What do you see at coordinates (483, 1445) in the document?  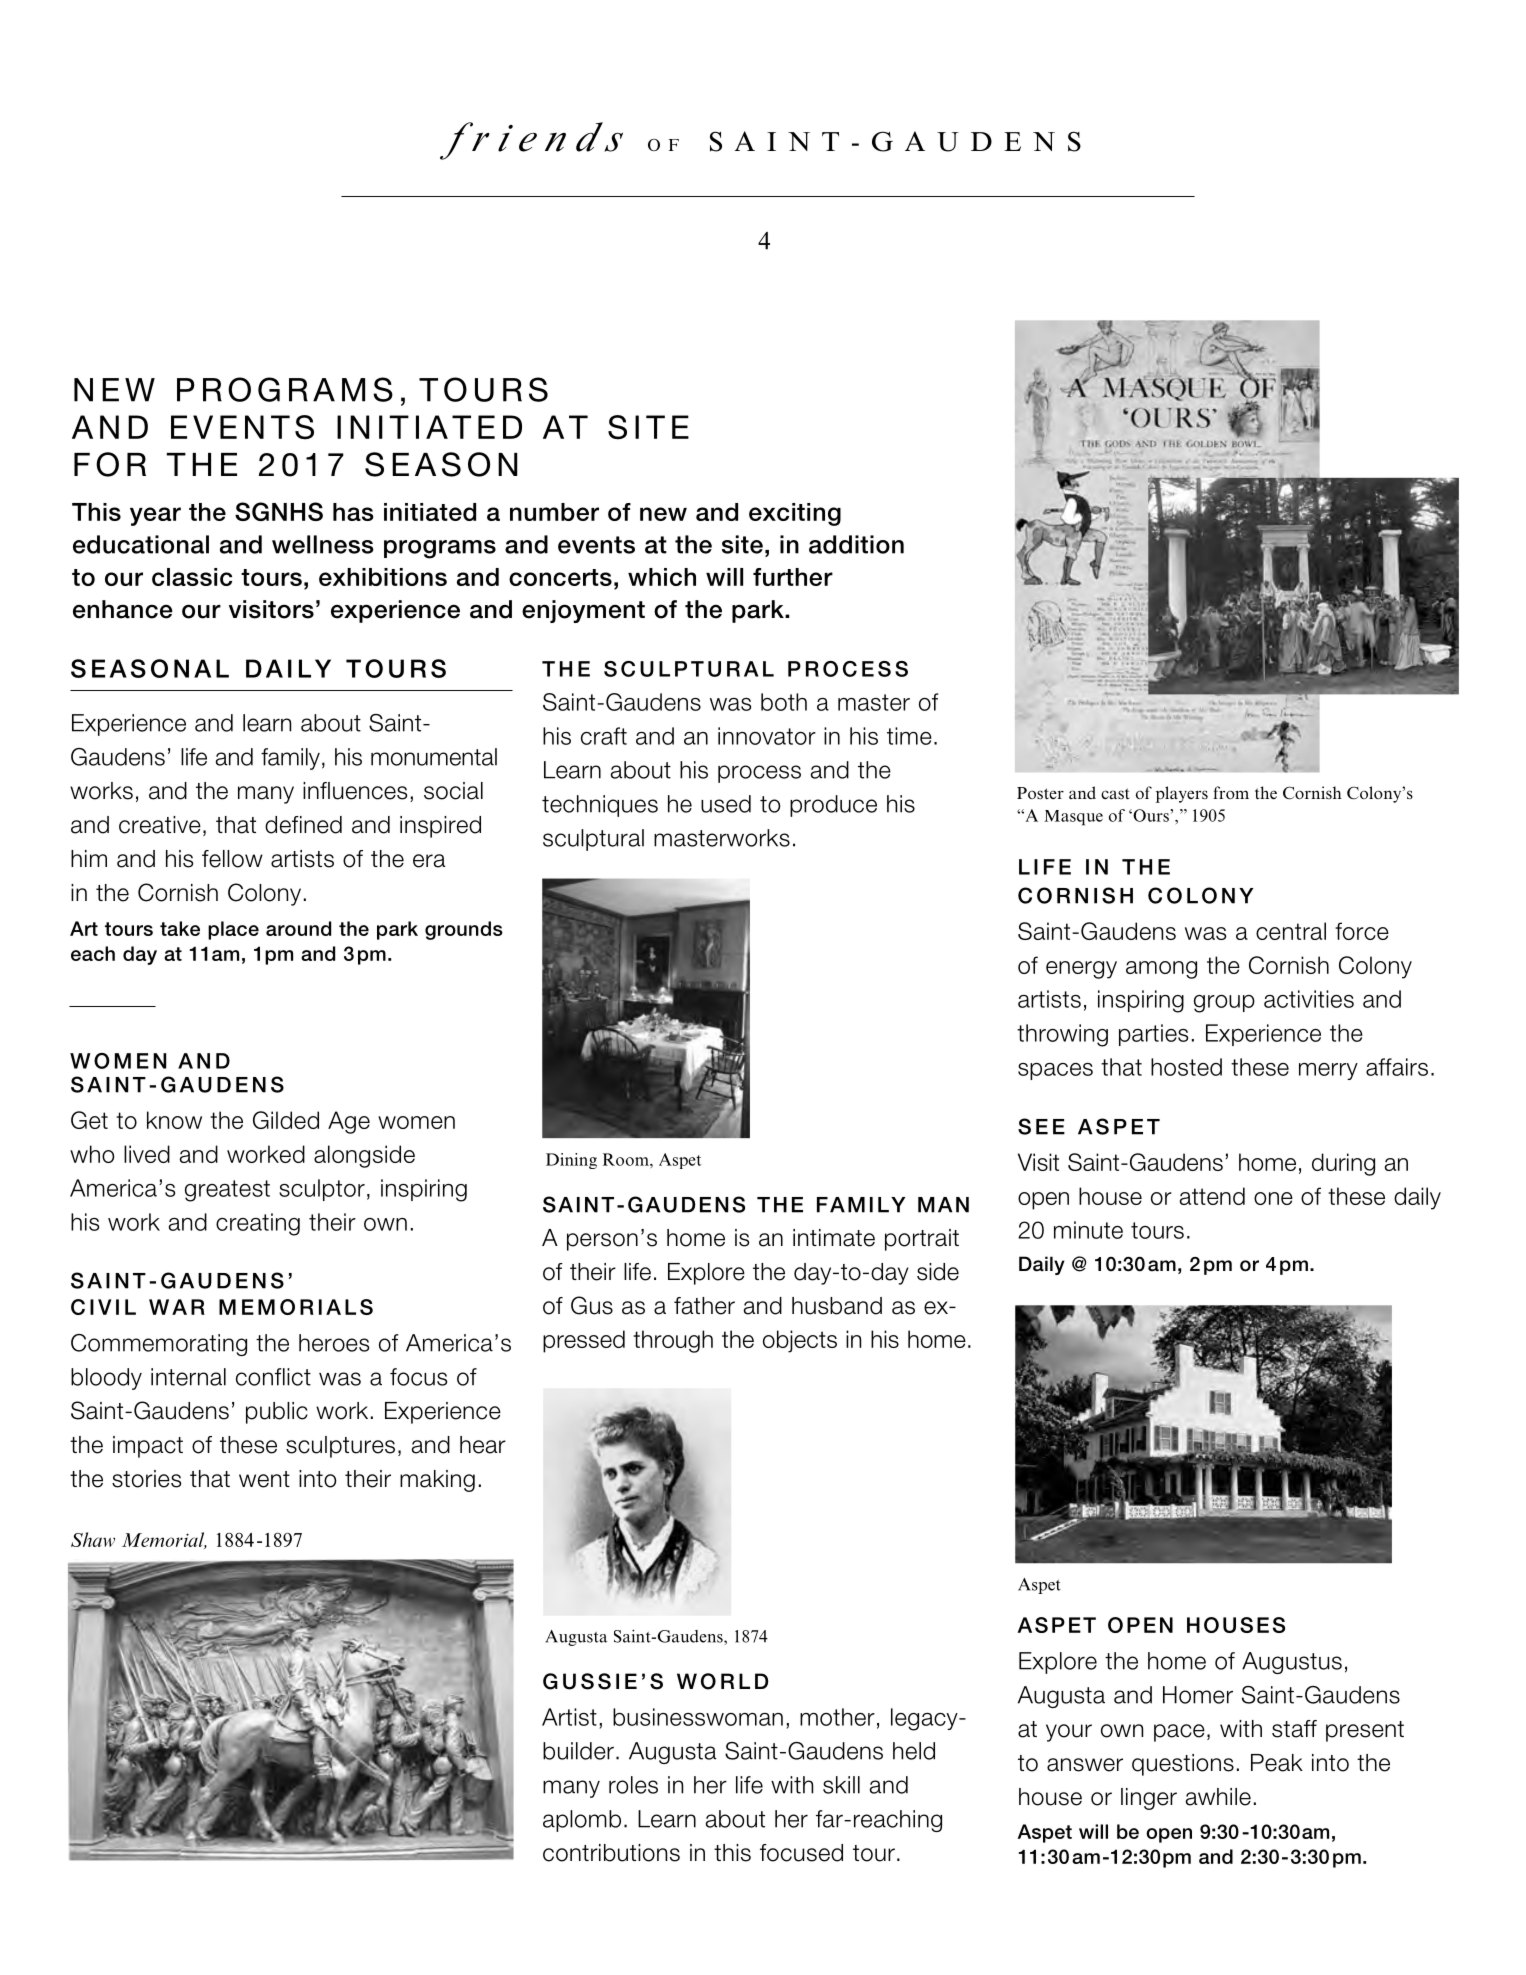 I see `hear` at bounding box center [483, 1445].
